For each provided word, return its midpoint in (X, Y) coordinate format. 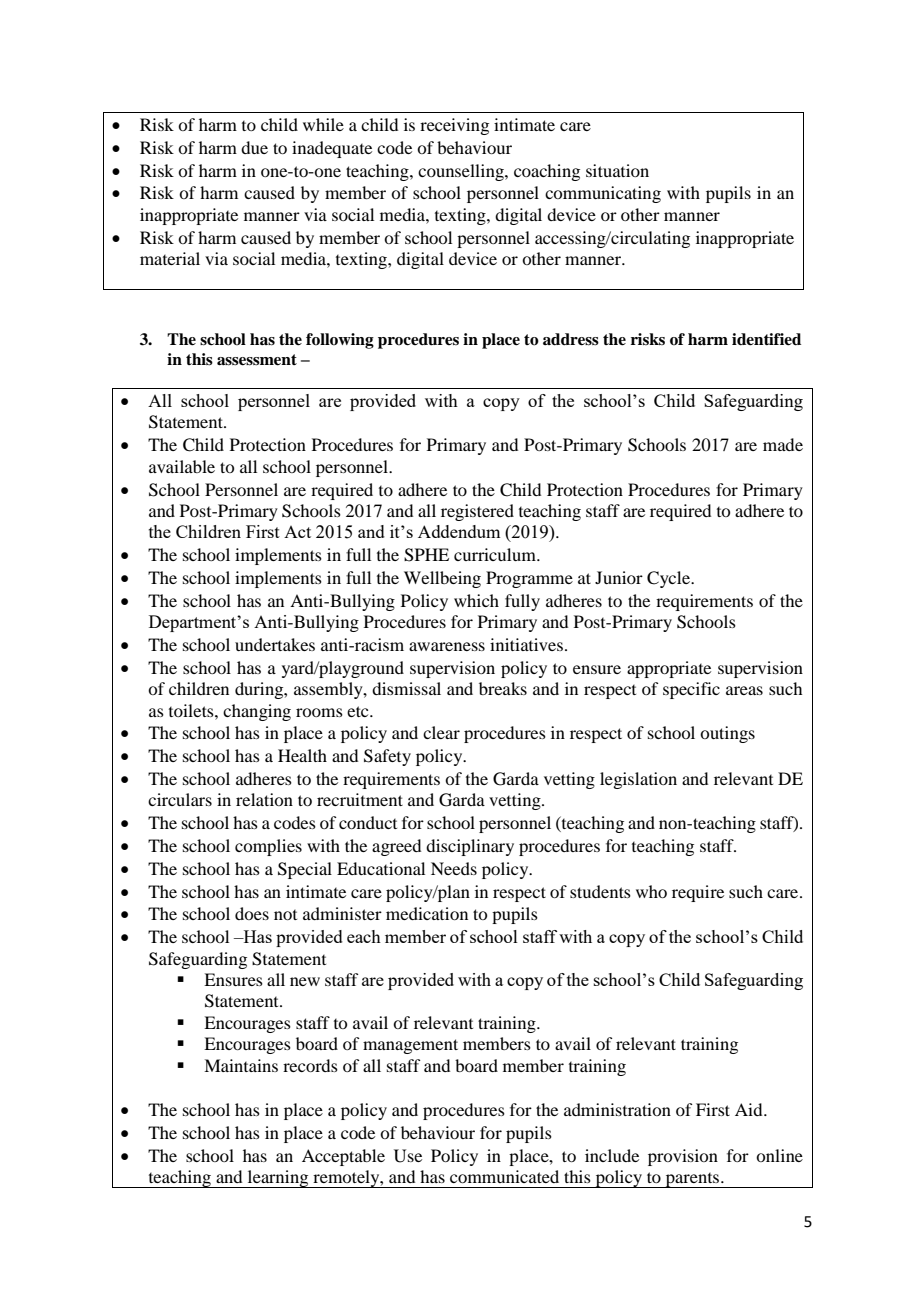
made (783, 444)
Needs (454, 868)
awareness (447, 646)
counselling (462, 172)
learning (278, 1179)
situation (617, 170)
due (254, 147)
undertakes (275, 644)
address (571, 339)
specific (691, 690)
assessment (257, 360)
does (252, 913)
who (651, 891)
